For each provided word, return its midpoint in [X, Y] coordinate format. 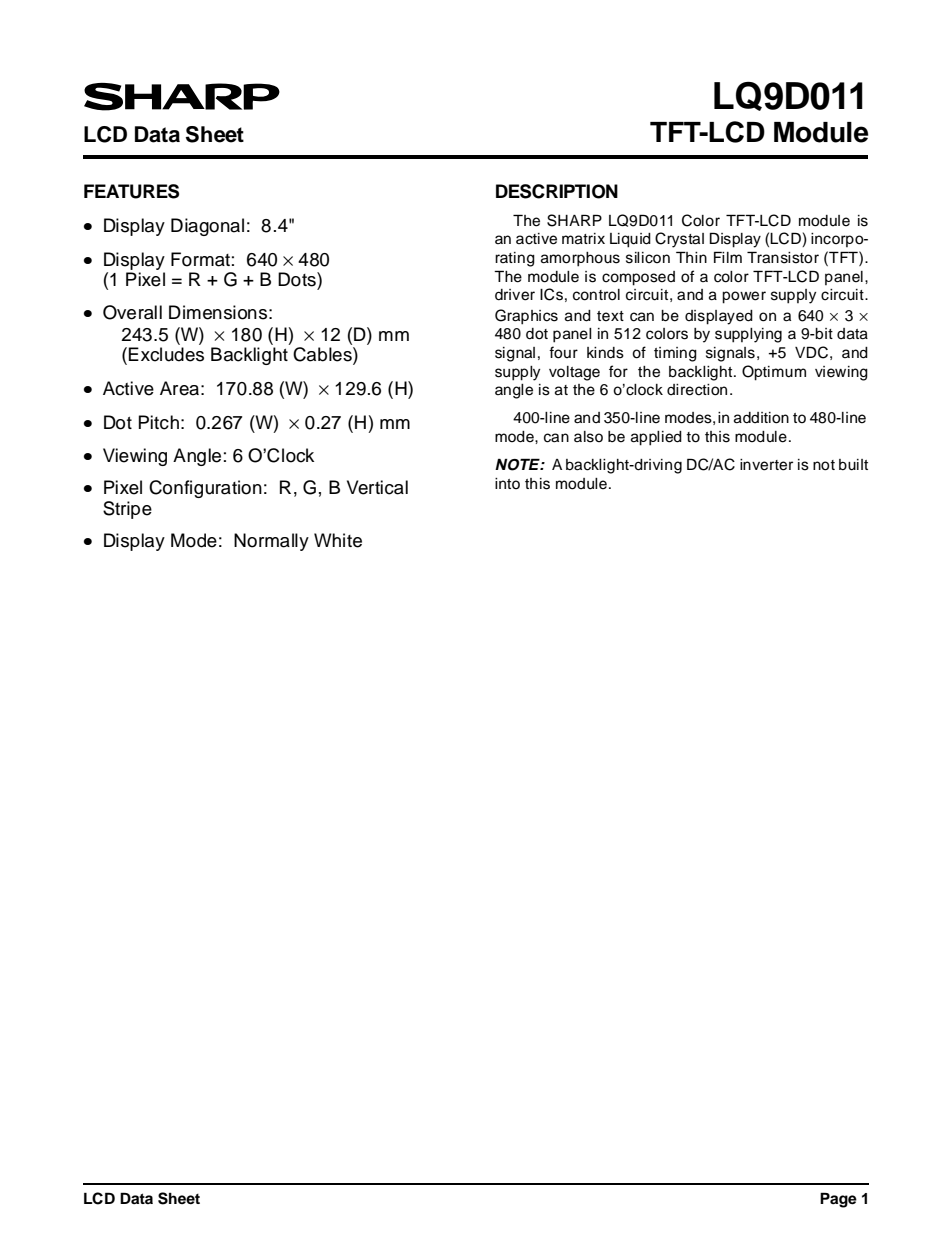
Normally [271, 542]
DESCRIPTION [557, 191]
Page [838, 1200]
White [338, 540]
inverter [766, 465]
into [507, 483]
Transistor [783, 257]
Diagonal [207, 227]
